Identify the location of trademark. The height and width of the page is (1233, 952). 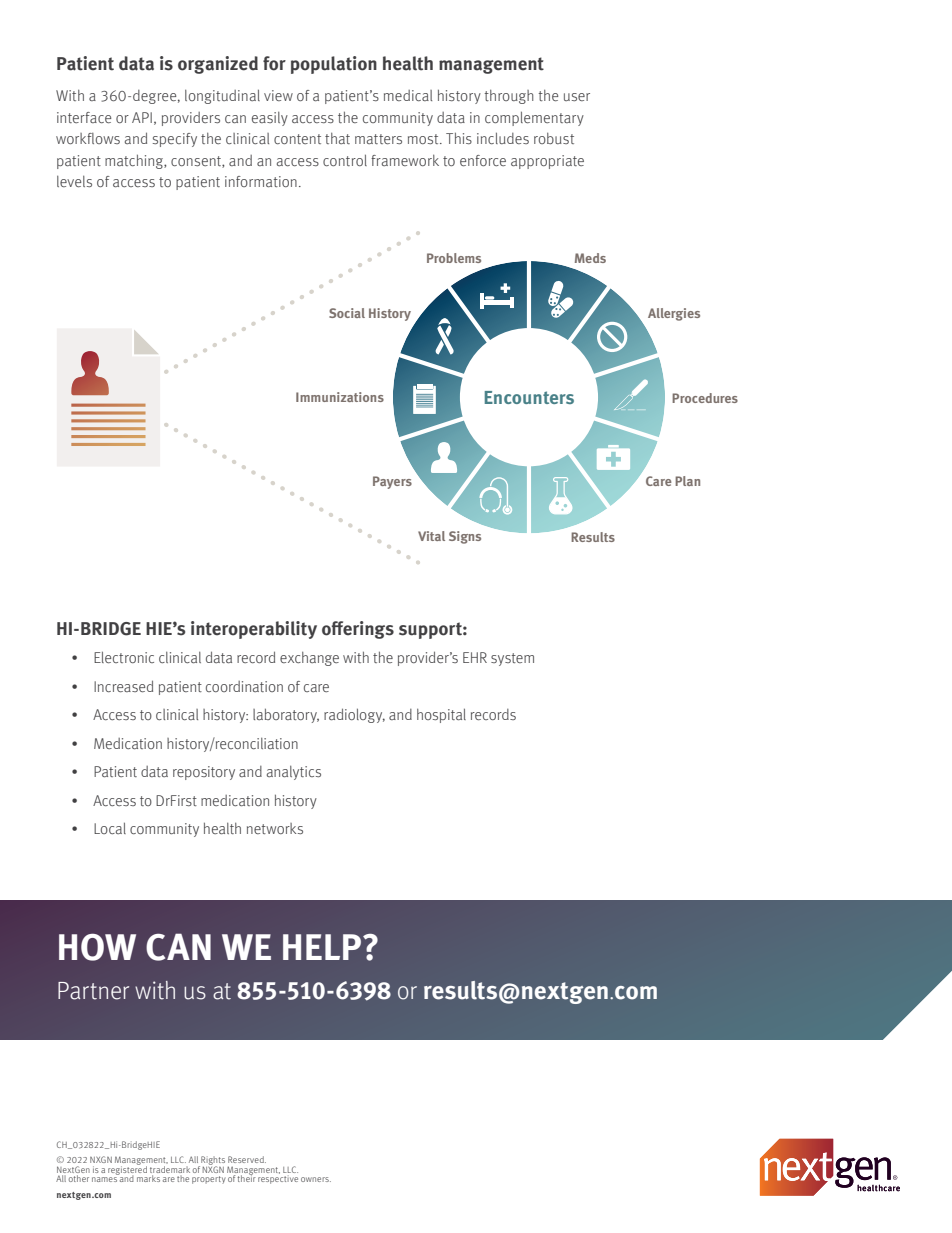
(170, 1168).
